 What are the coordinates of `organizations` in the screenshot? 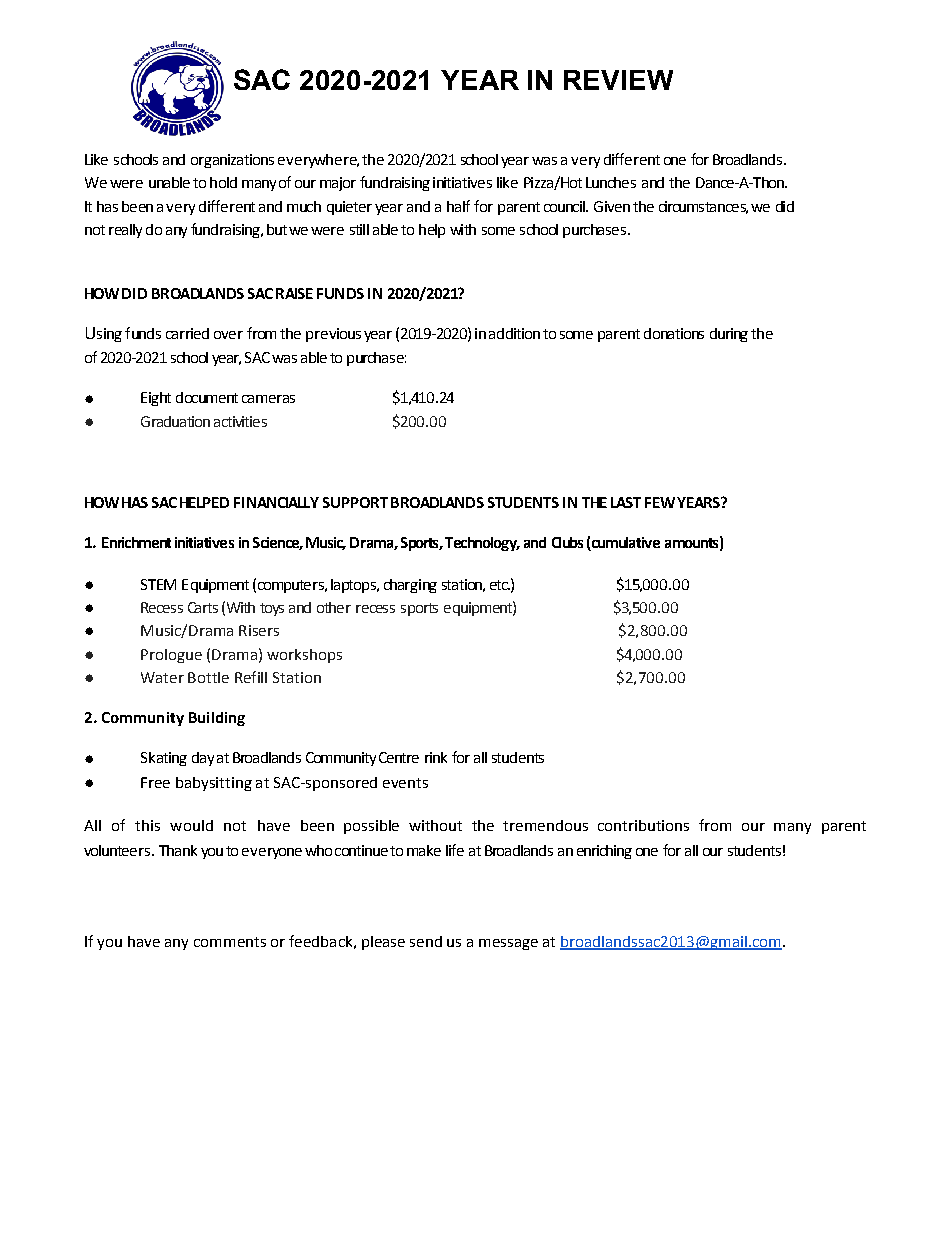 It's located at (232, 161).
